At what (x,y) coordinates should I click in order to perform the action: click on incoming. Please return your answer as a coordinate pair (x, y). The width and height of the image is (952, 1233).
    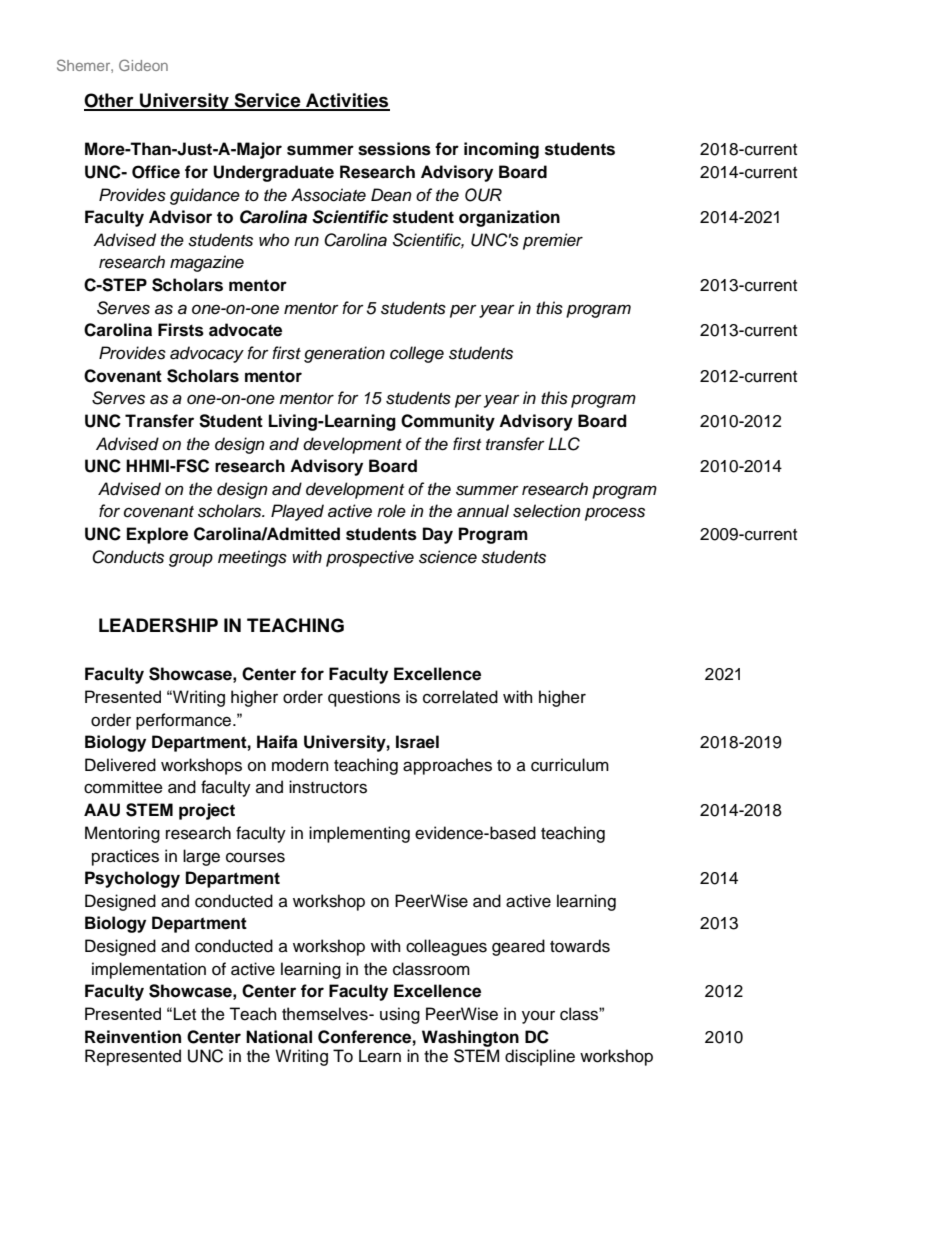
    Looking at the image, I should click on (501, 150).
